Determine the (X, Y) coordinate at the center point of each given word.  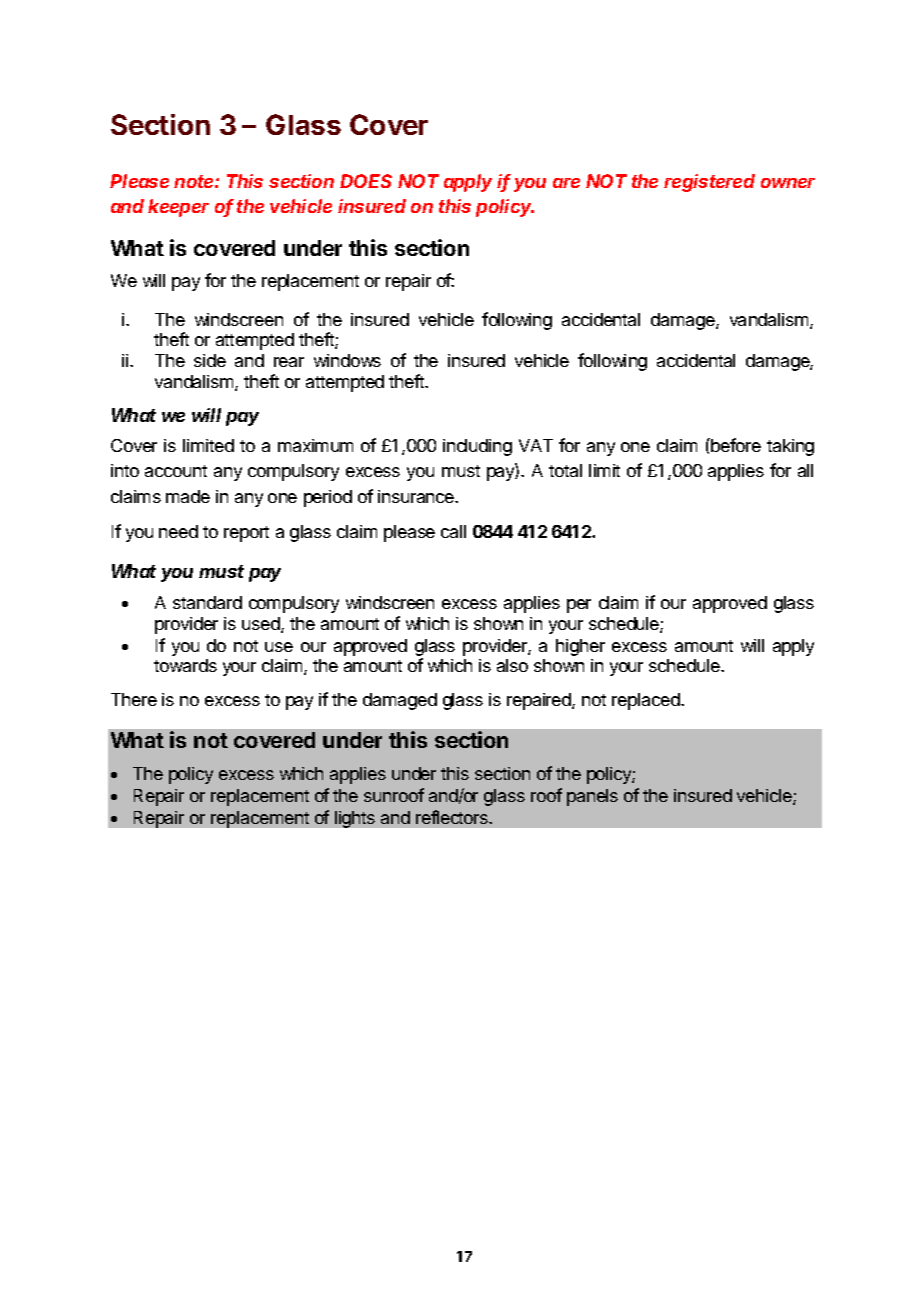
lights (355, 819)
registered (709, 183)
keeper (178, 208)
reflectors (453, 817)
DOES (366, 181)
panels (592, 797)
